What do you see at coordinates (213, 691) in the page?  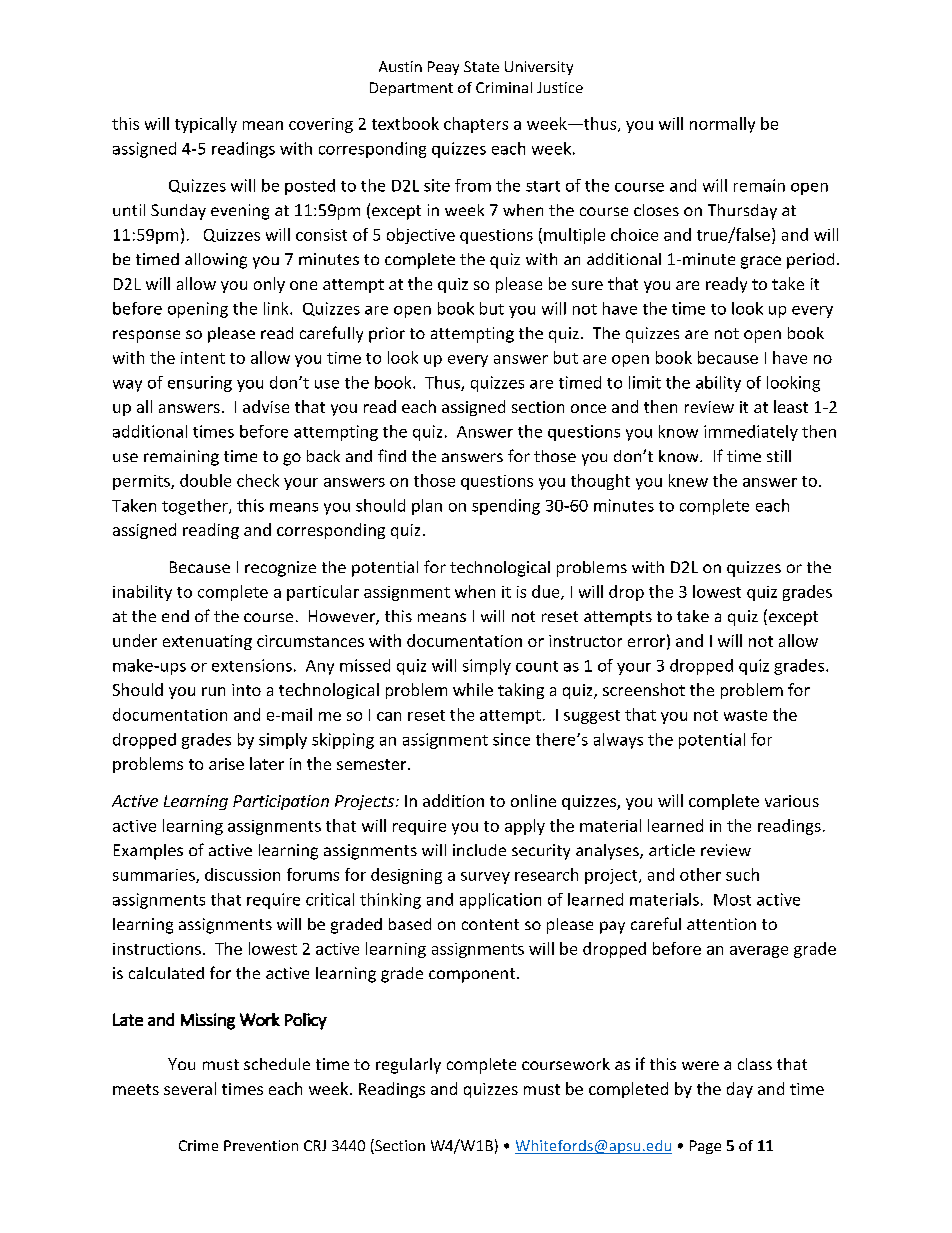 I see `run` at bounding box center [213, 691].
